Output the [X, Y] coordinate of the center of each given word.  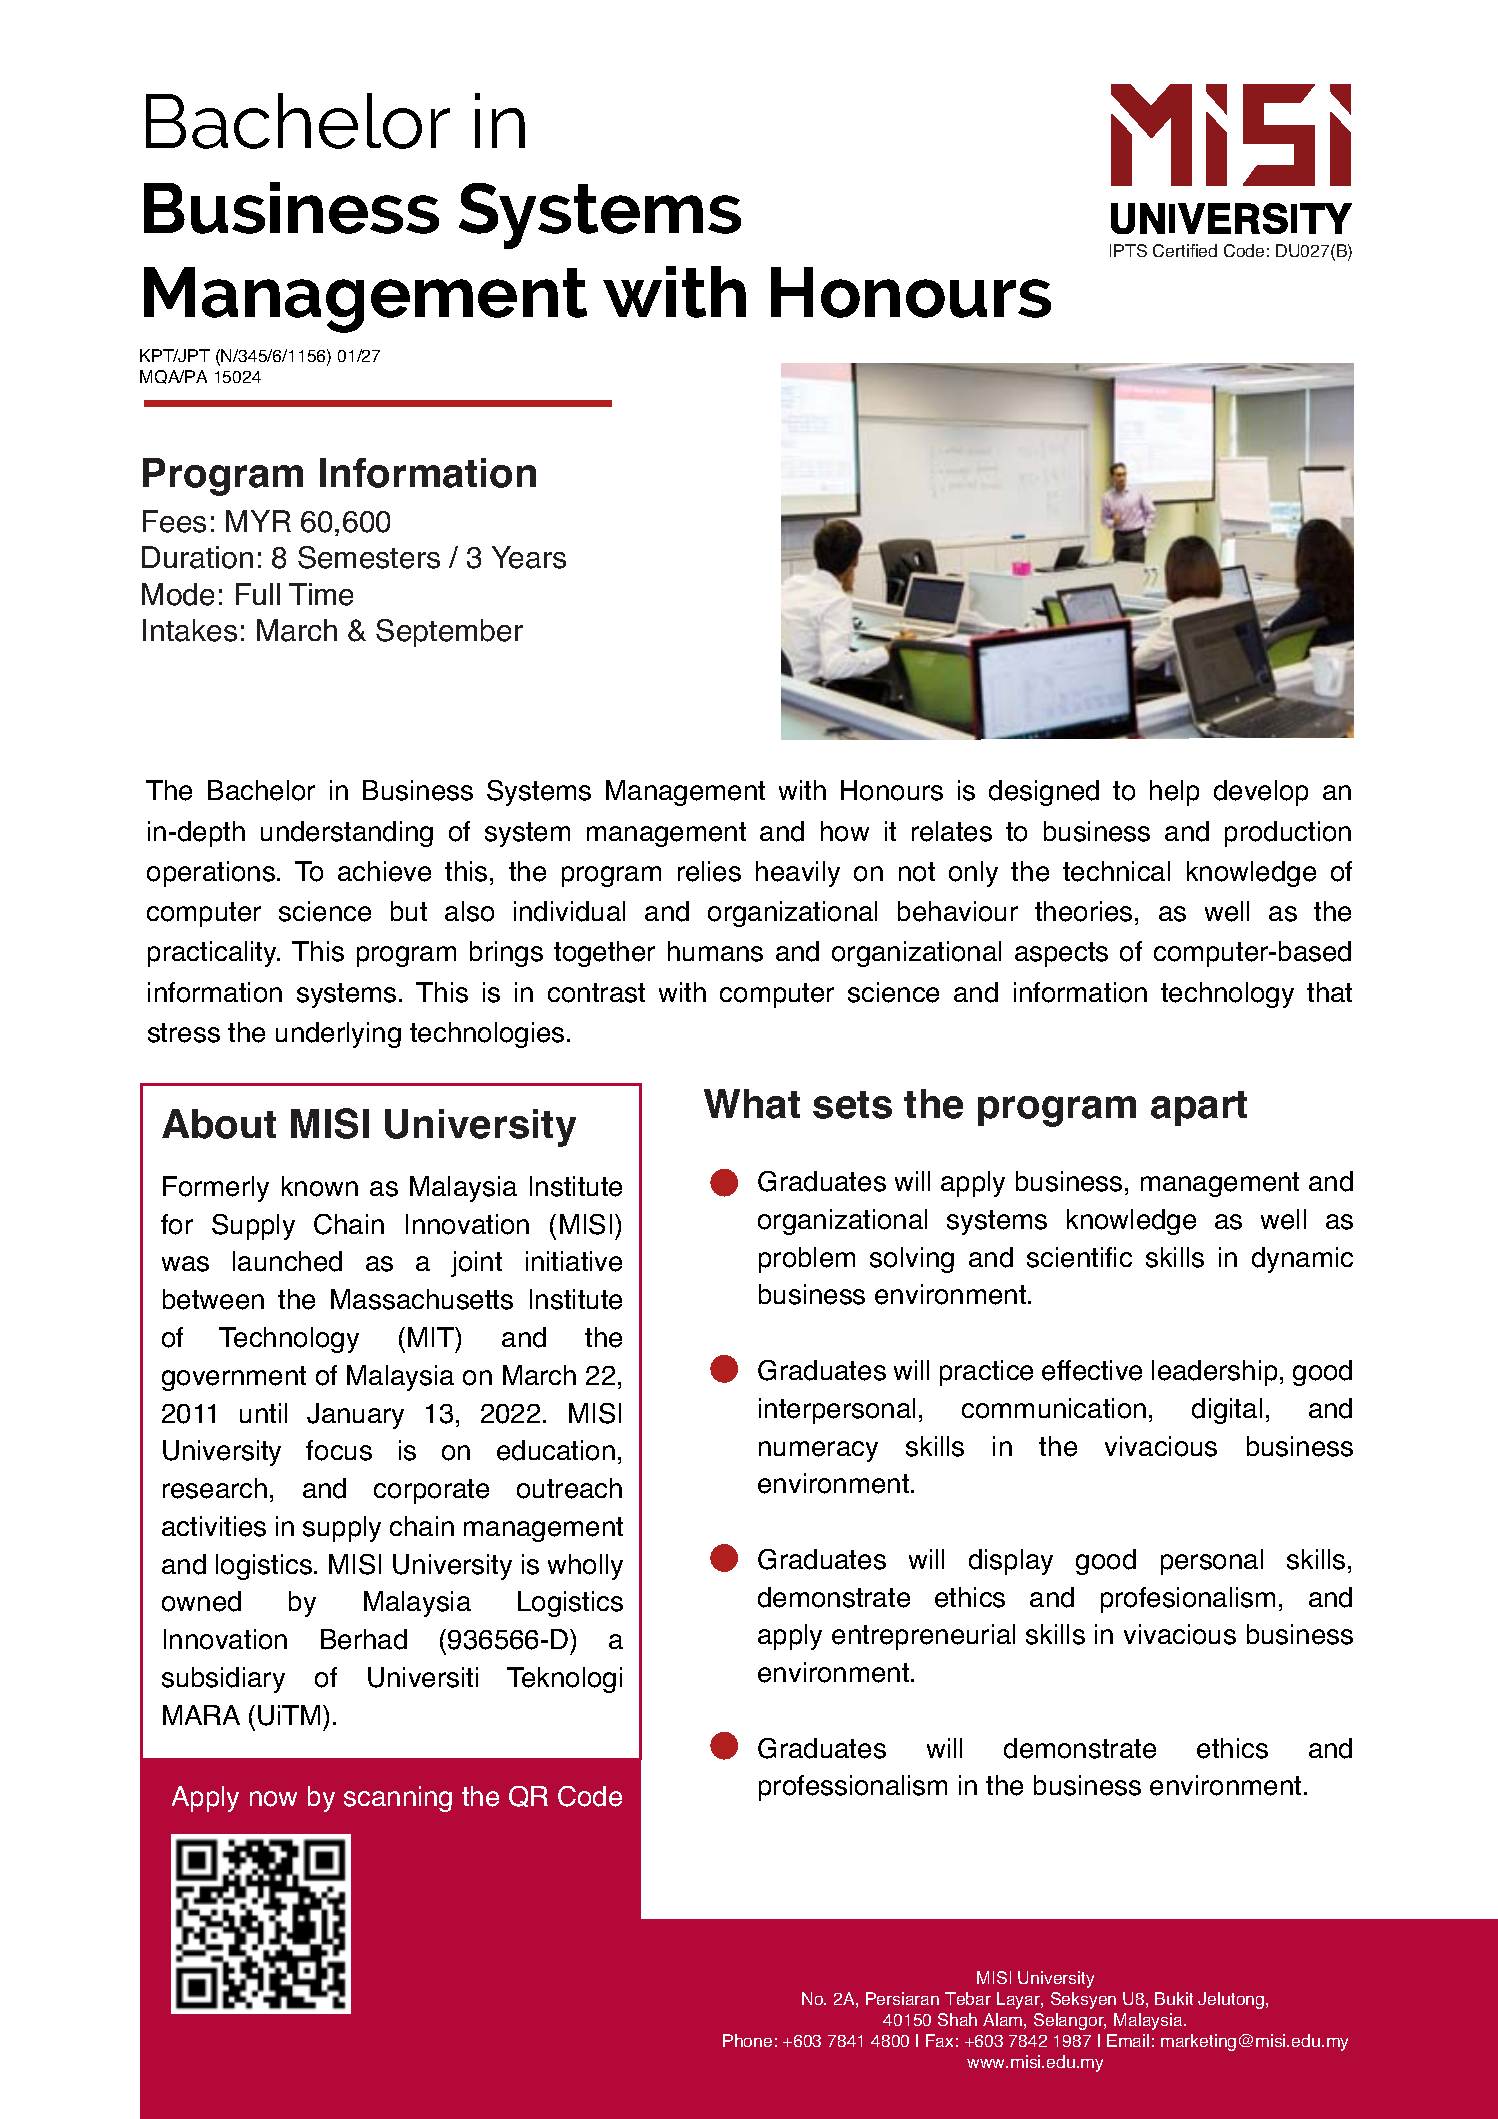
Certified [1185, 250]
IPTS [1128, 250]
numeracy [818, 1451]
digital [1227, 1411]
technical [1116, 871]
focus [339, 1450]
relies [709, 871]
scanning [398, 1799]
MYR [258, 521]
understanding [347, 834]
